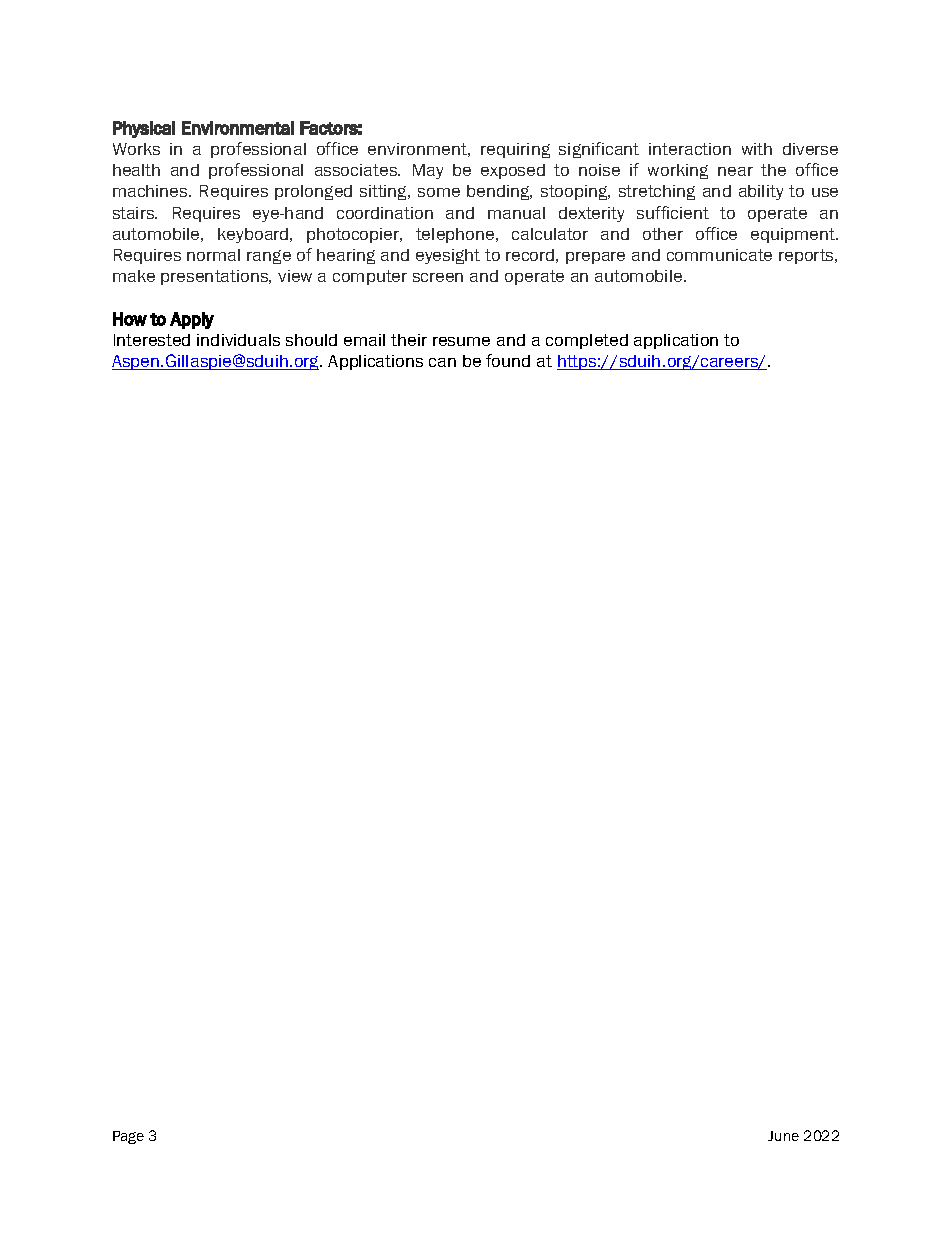 This document has height=1233, width=952. I want to click on near, so click(735, 171).
